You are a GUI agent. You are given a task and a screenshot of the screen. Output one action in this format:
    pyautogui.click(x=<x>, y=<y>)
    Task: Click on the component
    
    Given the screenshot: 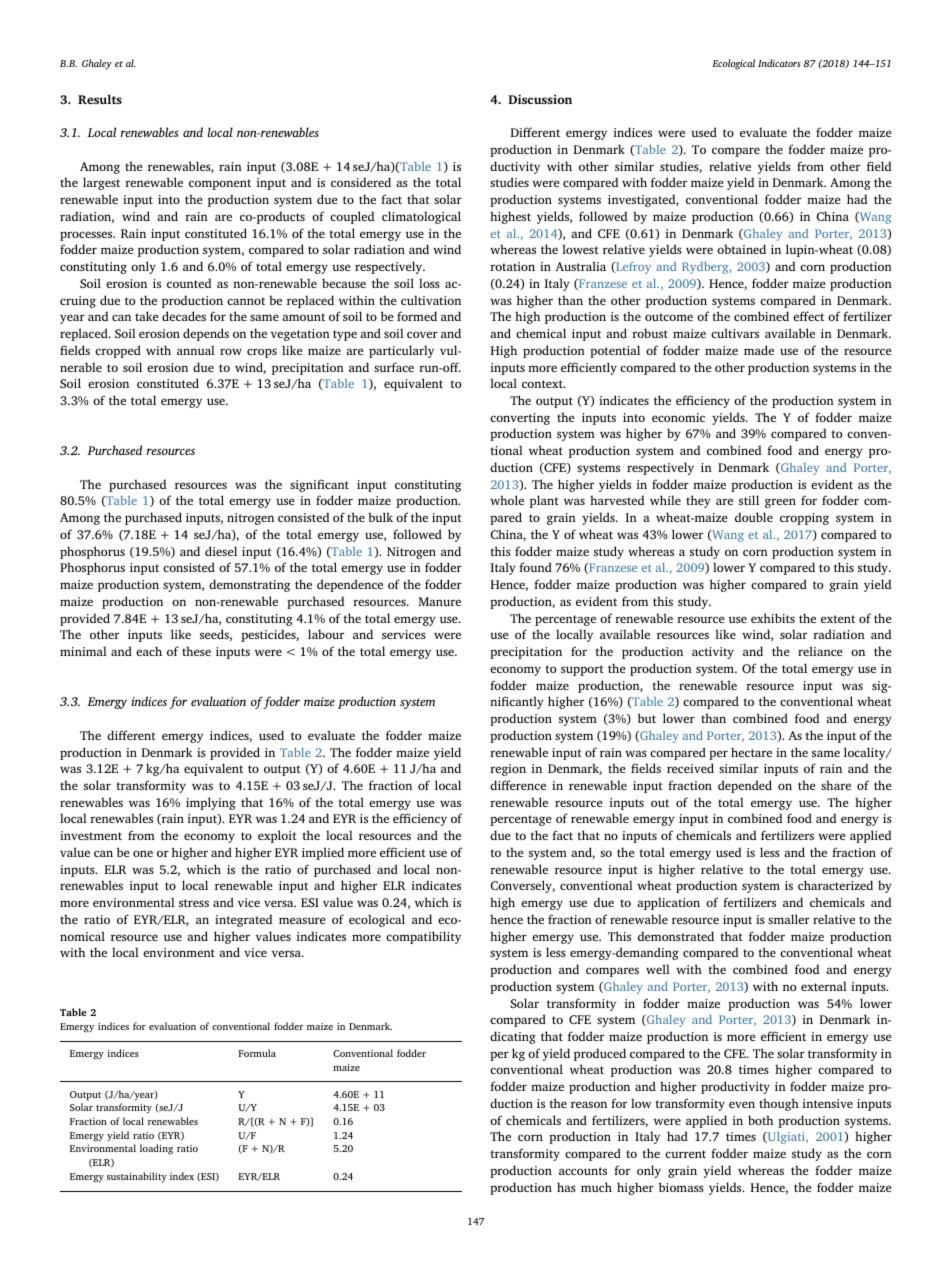 What is the action you would take?
    pyautogui.click(x=220, y=184)
